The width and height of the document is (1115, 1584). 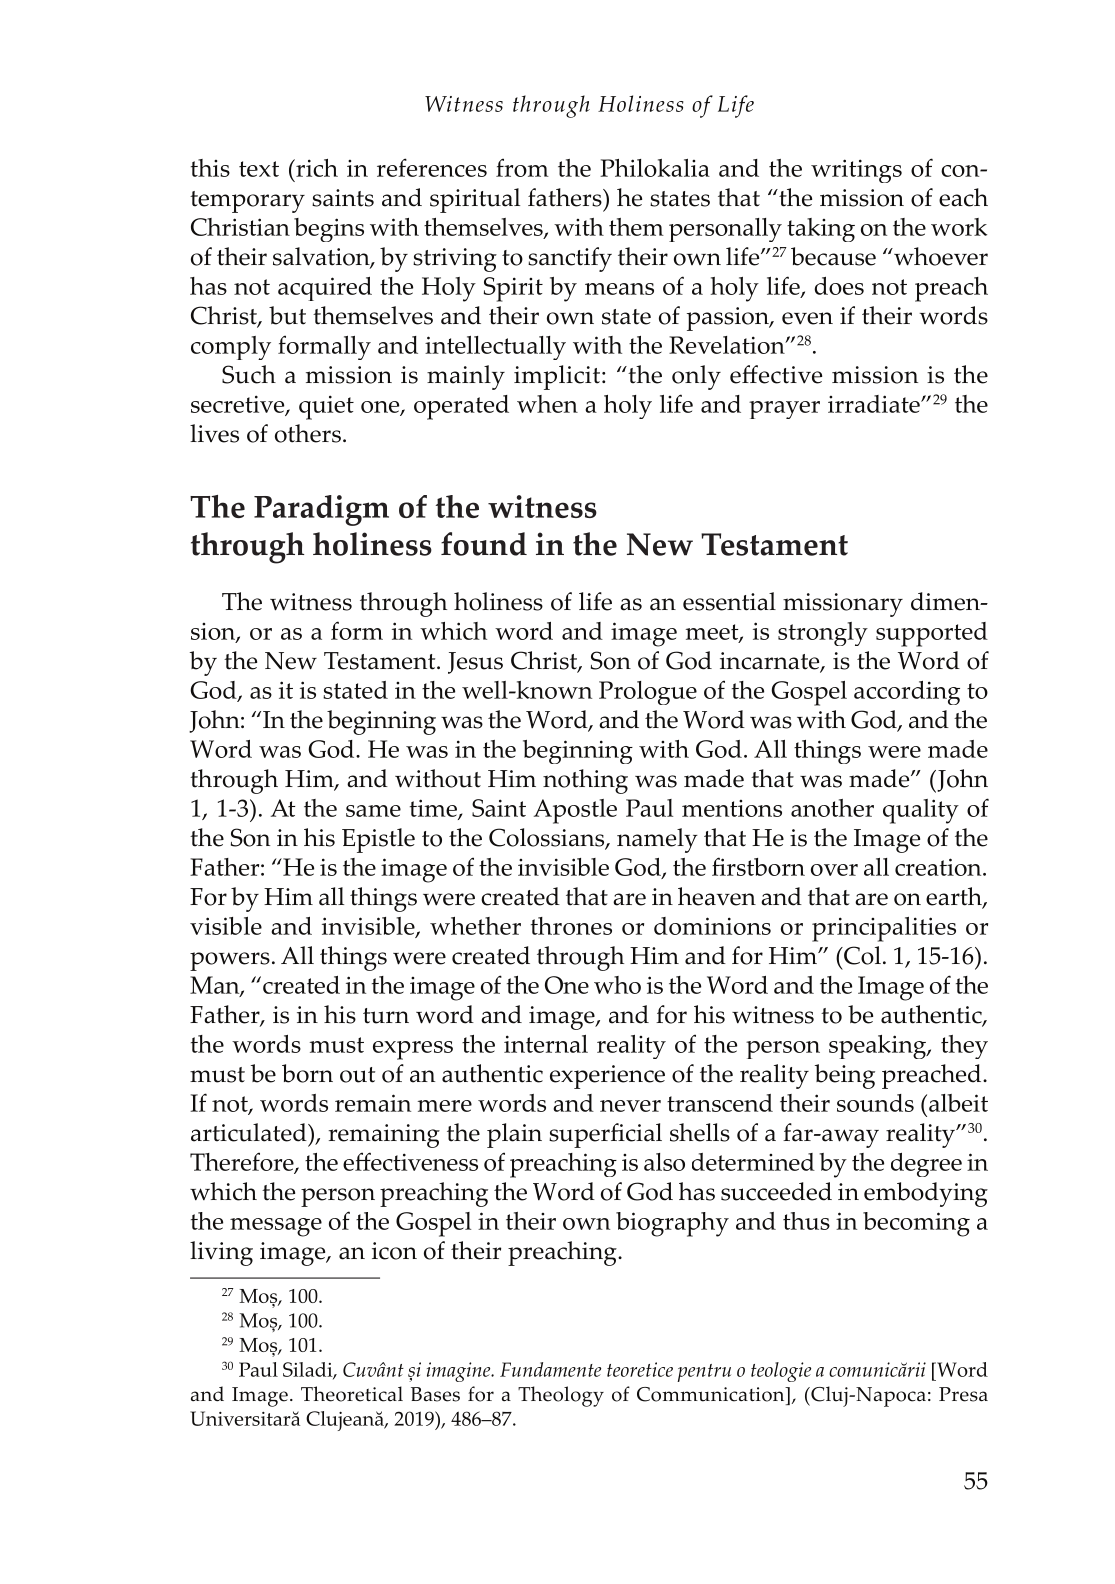 What do you see at coordinates (575, 811) in the document?
I see `Apostle` at bounding box center [575, 811].
